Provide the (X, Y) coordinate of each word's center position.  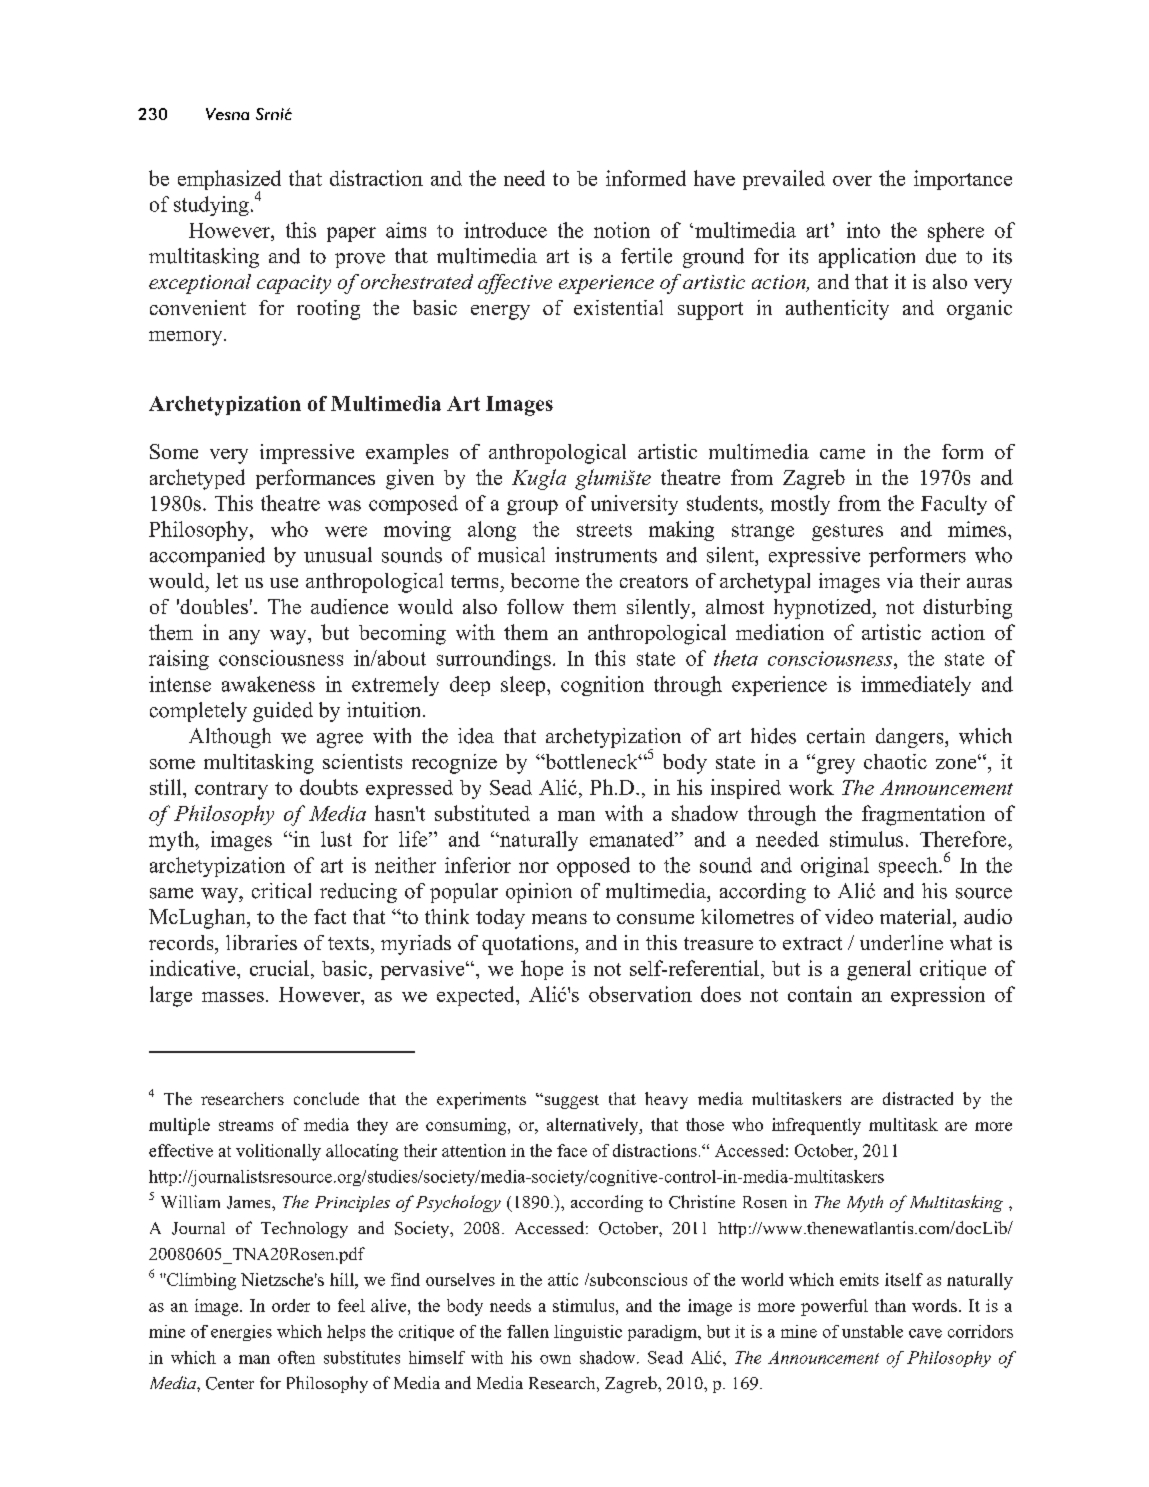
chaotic (895, 761)
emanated (633, 839)
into (863, 230)
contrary (231, 791)
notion (622, 230)
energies (241, 1333)
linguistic (588, 1333)
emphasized (229, 181)
